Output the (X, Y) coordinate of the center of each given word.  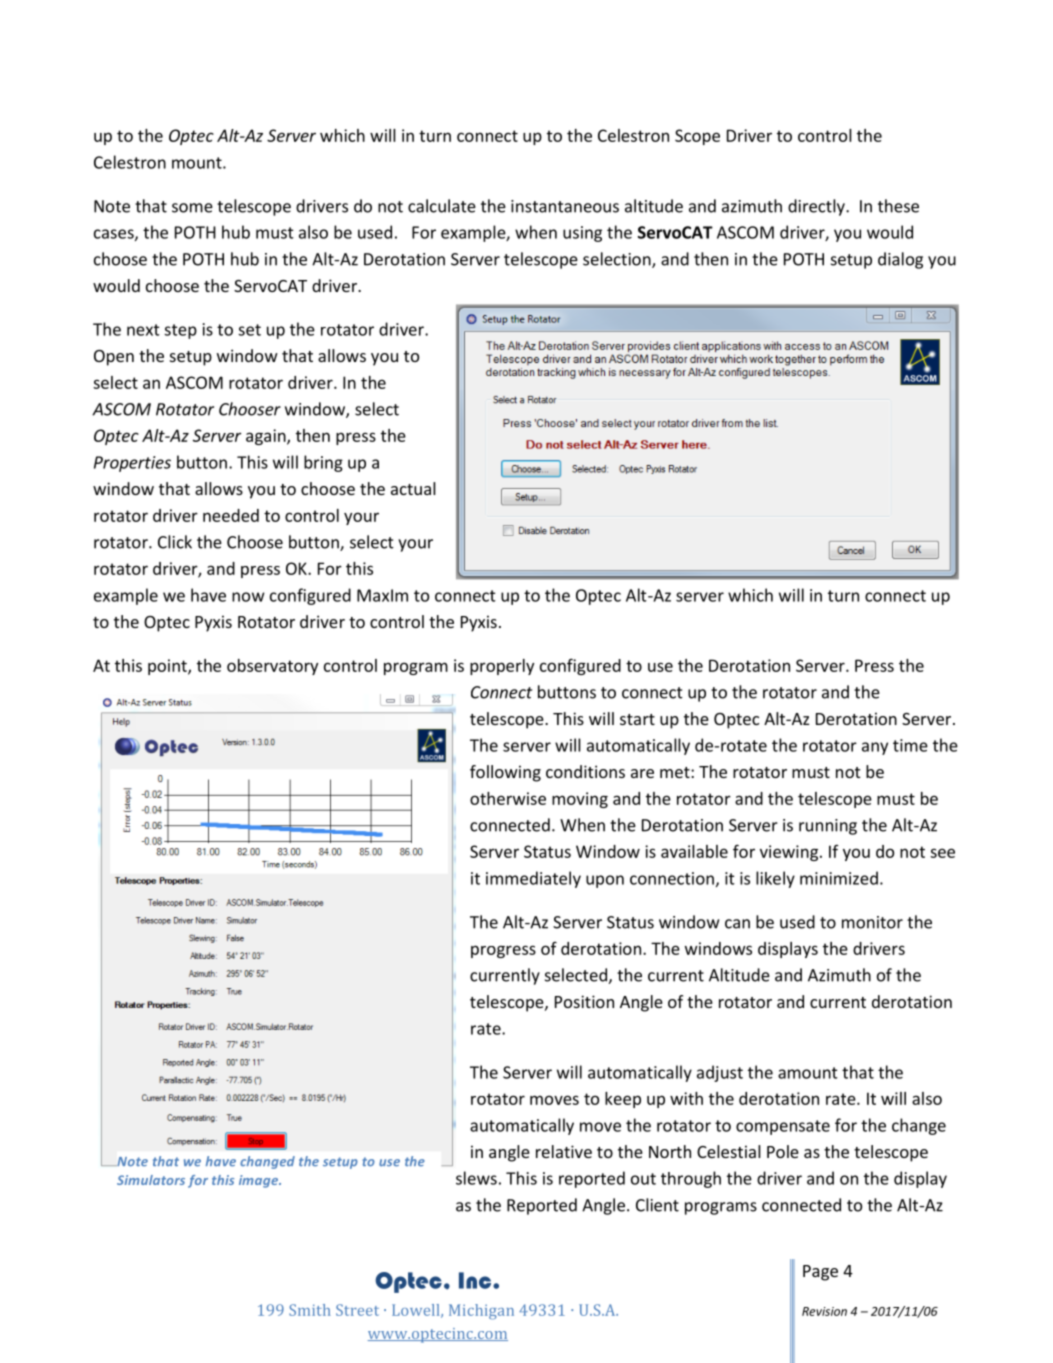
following (505, 773)
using (582, 234)
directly (817, 207)
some (192, 208)
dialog (900, 260)
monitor (872, 922)
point (168, 667)
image (260, 1181)
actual (413, 488)
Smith (310, 1310)
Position (584, 1001)
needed (231, 515)
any (875, 748)
